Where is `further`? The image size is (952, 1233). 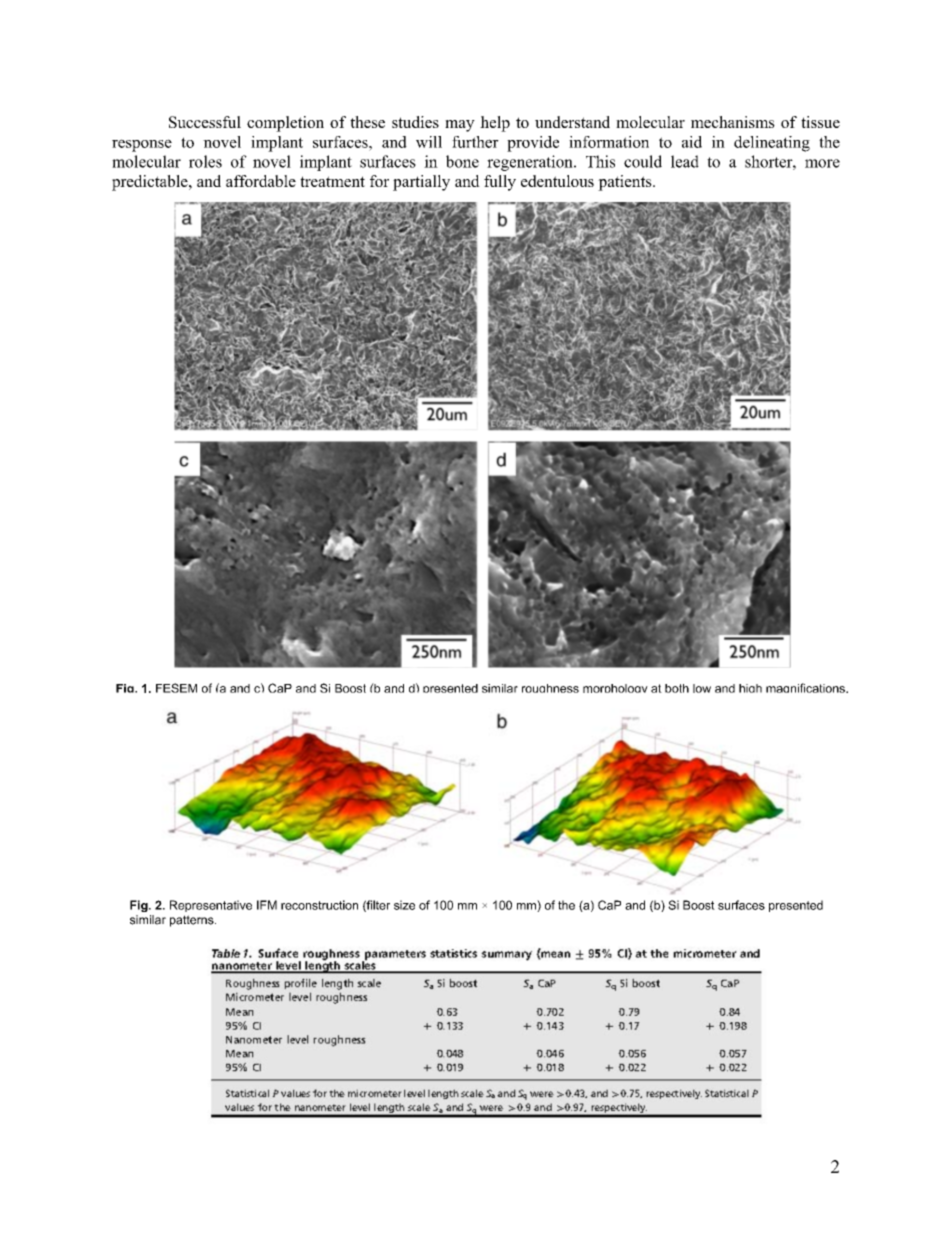 further is located at coordinates (475, 142).
